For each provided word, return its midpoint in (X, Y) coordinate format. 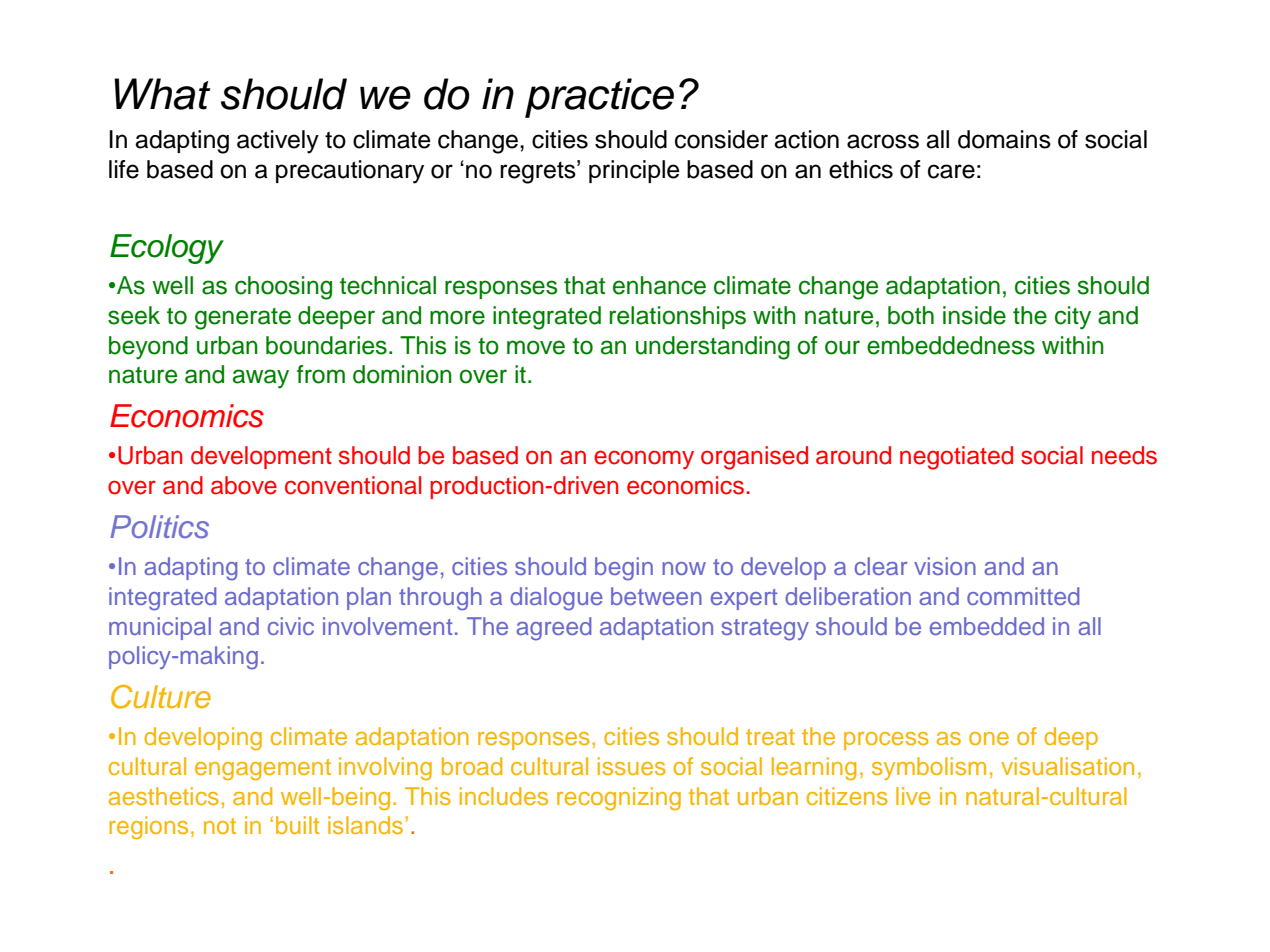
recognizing (619, 799)
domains (1004, 139)
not (220, 826)
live (913, 796)
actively (278, 142)
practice (599, 98)
